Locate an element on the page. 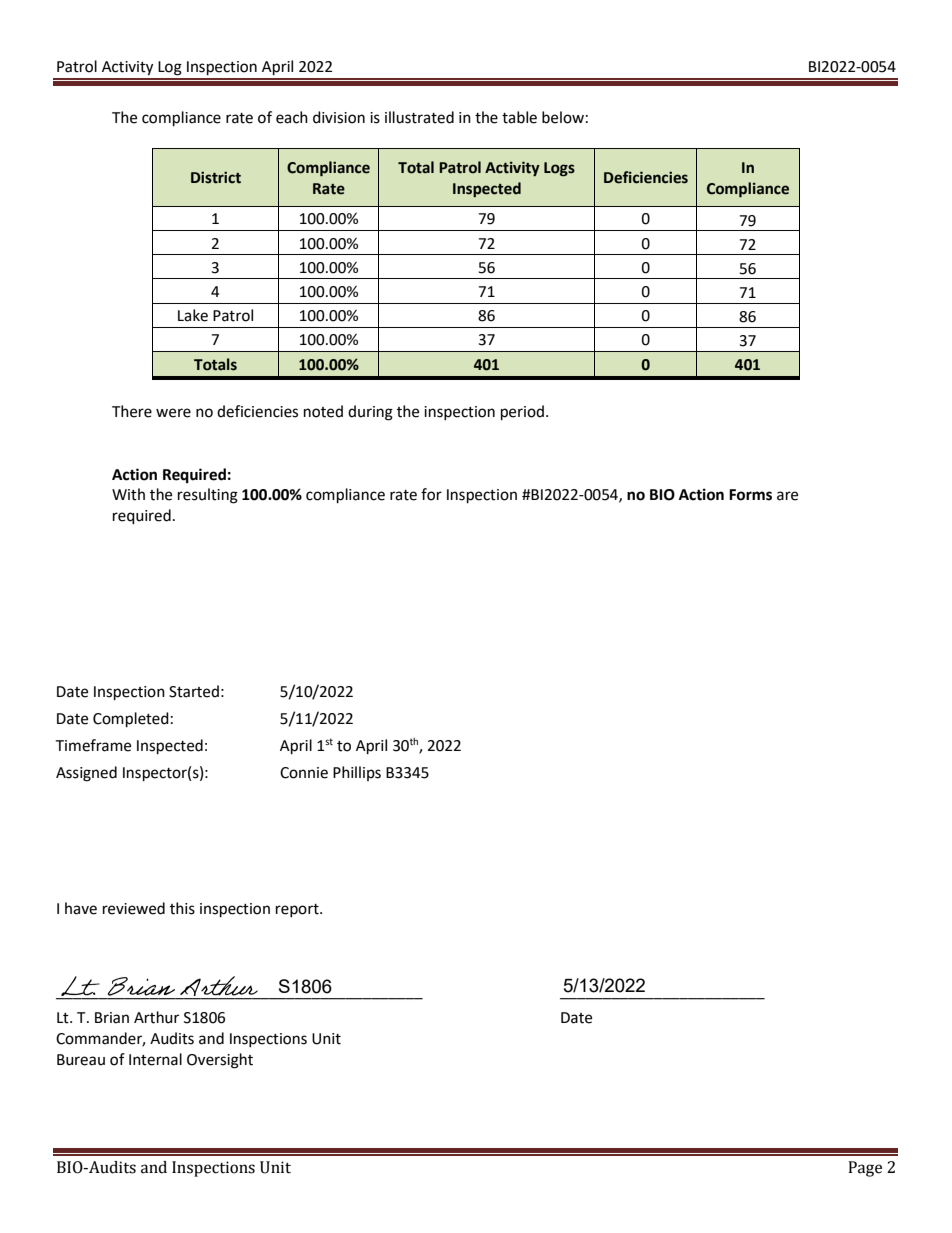 This document has height=1233, width=952. Arthur is located at coordinates (156, 1017).
